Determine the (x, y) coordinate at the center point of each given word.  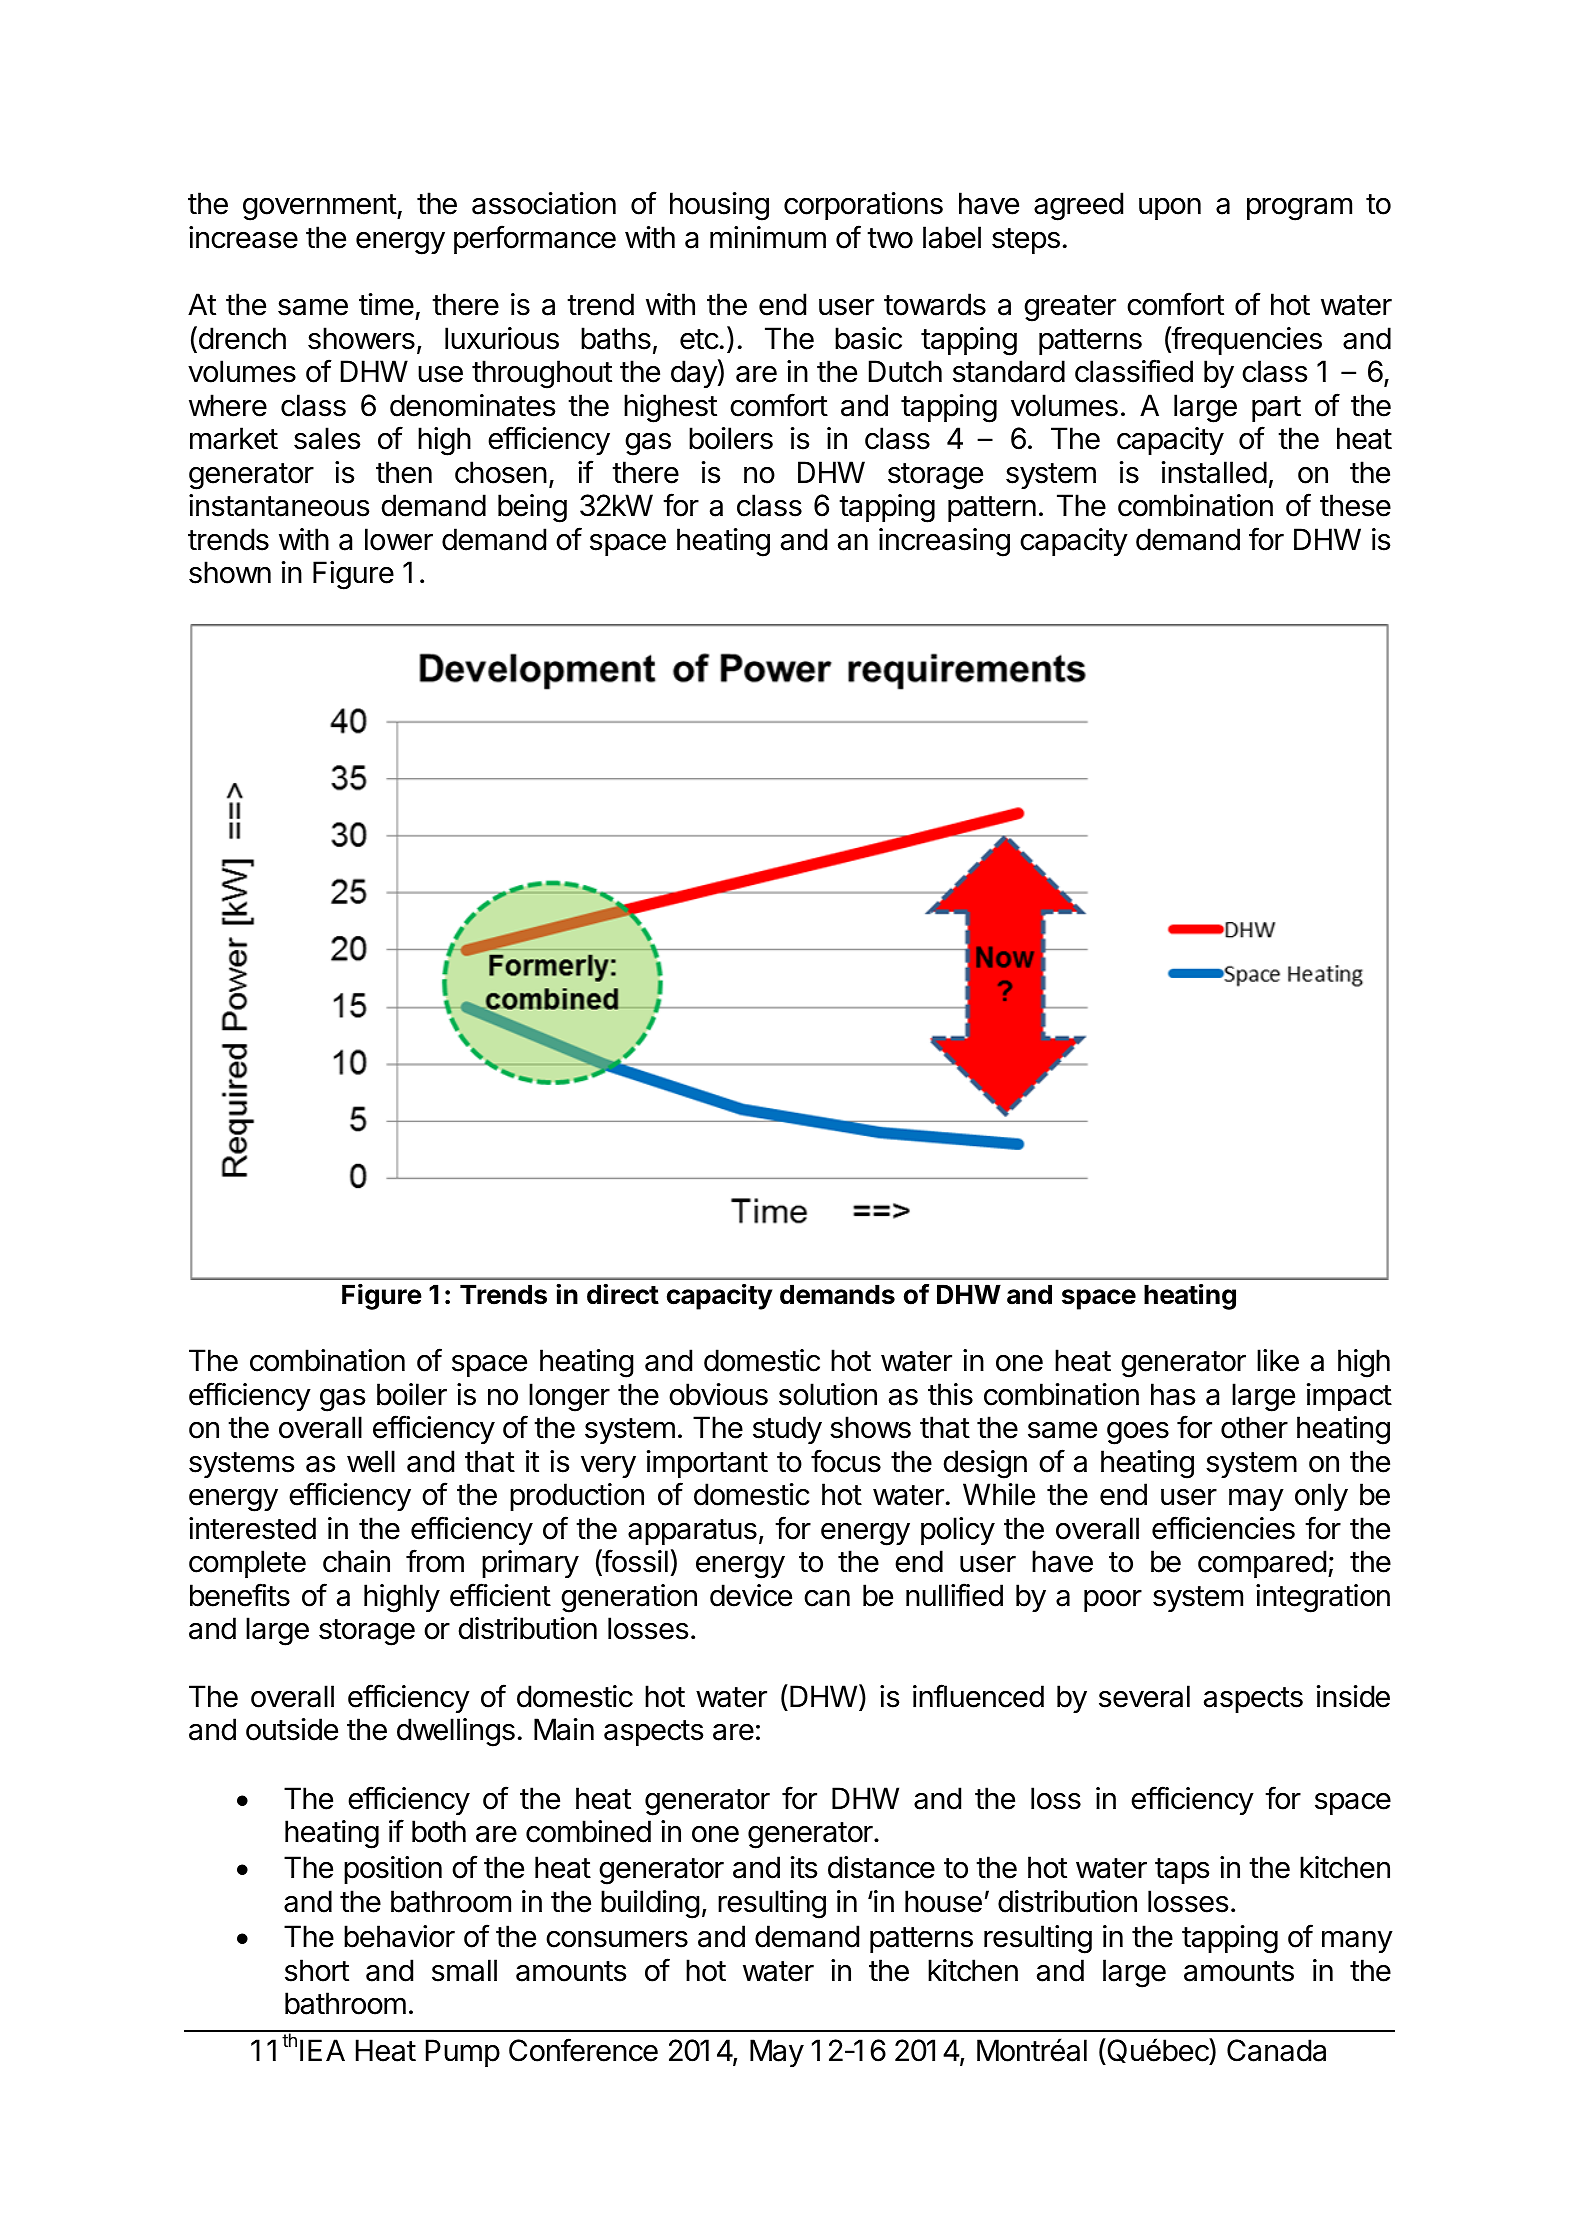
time (386, 304)
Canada (1276, 2050)
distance (881, 1867)
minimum (768, 237)
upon (1170, 209)
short (317, 1970)
